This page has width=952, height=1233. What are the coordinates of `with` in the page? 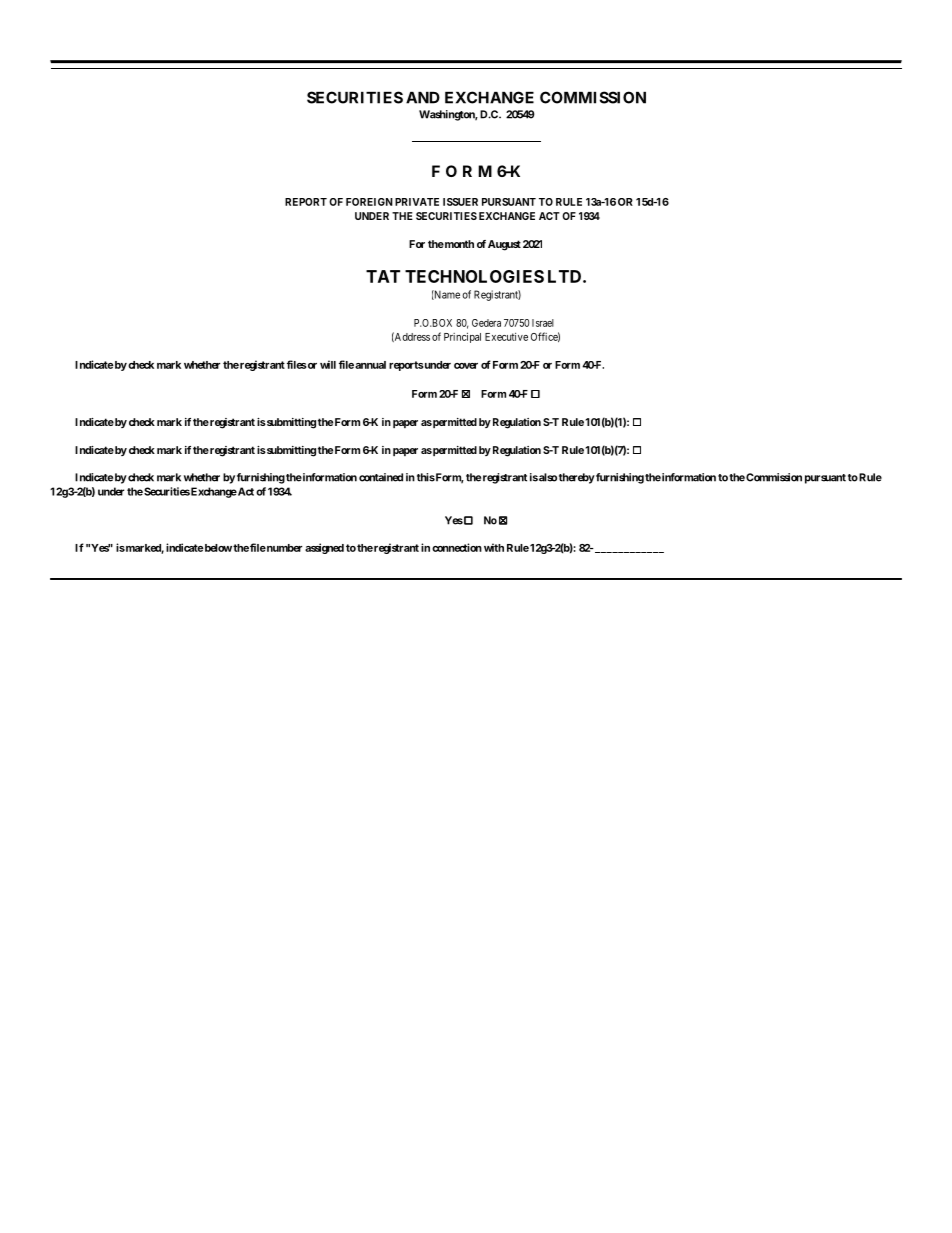 It's located at (494, 547).
